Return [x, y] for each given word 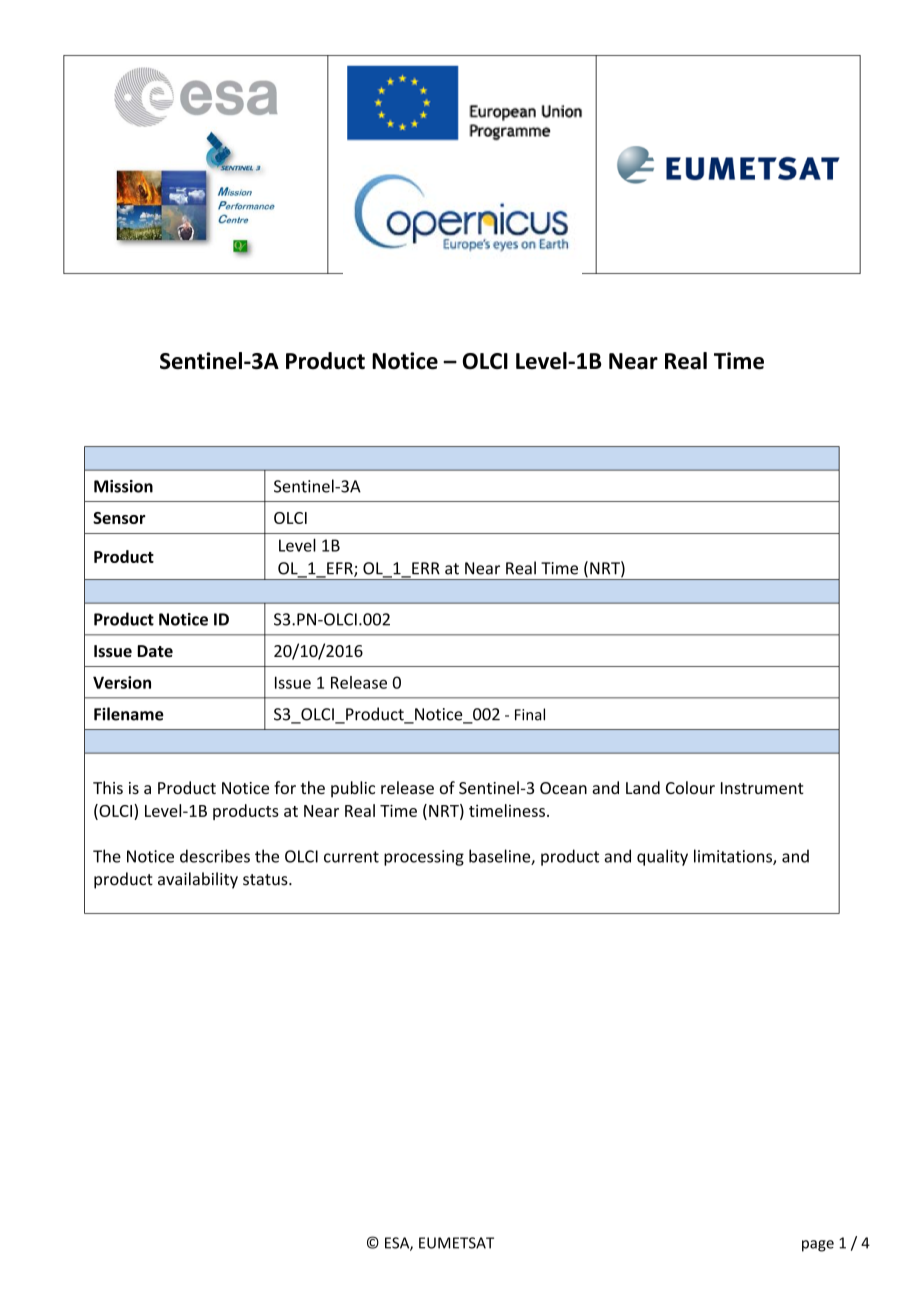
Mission [123, 486]
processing [424, 858]
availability [198, 880]
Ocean [563, 788]
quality [662, 857]
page [818, 1246]
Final [530, 714]
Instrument [762, 788]
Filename [129, 714]
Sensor [119, 518]
